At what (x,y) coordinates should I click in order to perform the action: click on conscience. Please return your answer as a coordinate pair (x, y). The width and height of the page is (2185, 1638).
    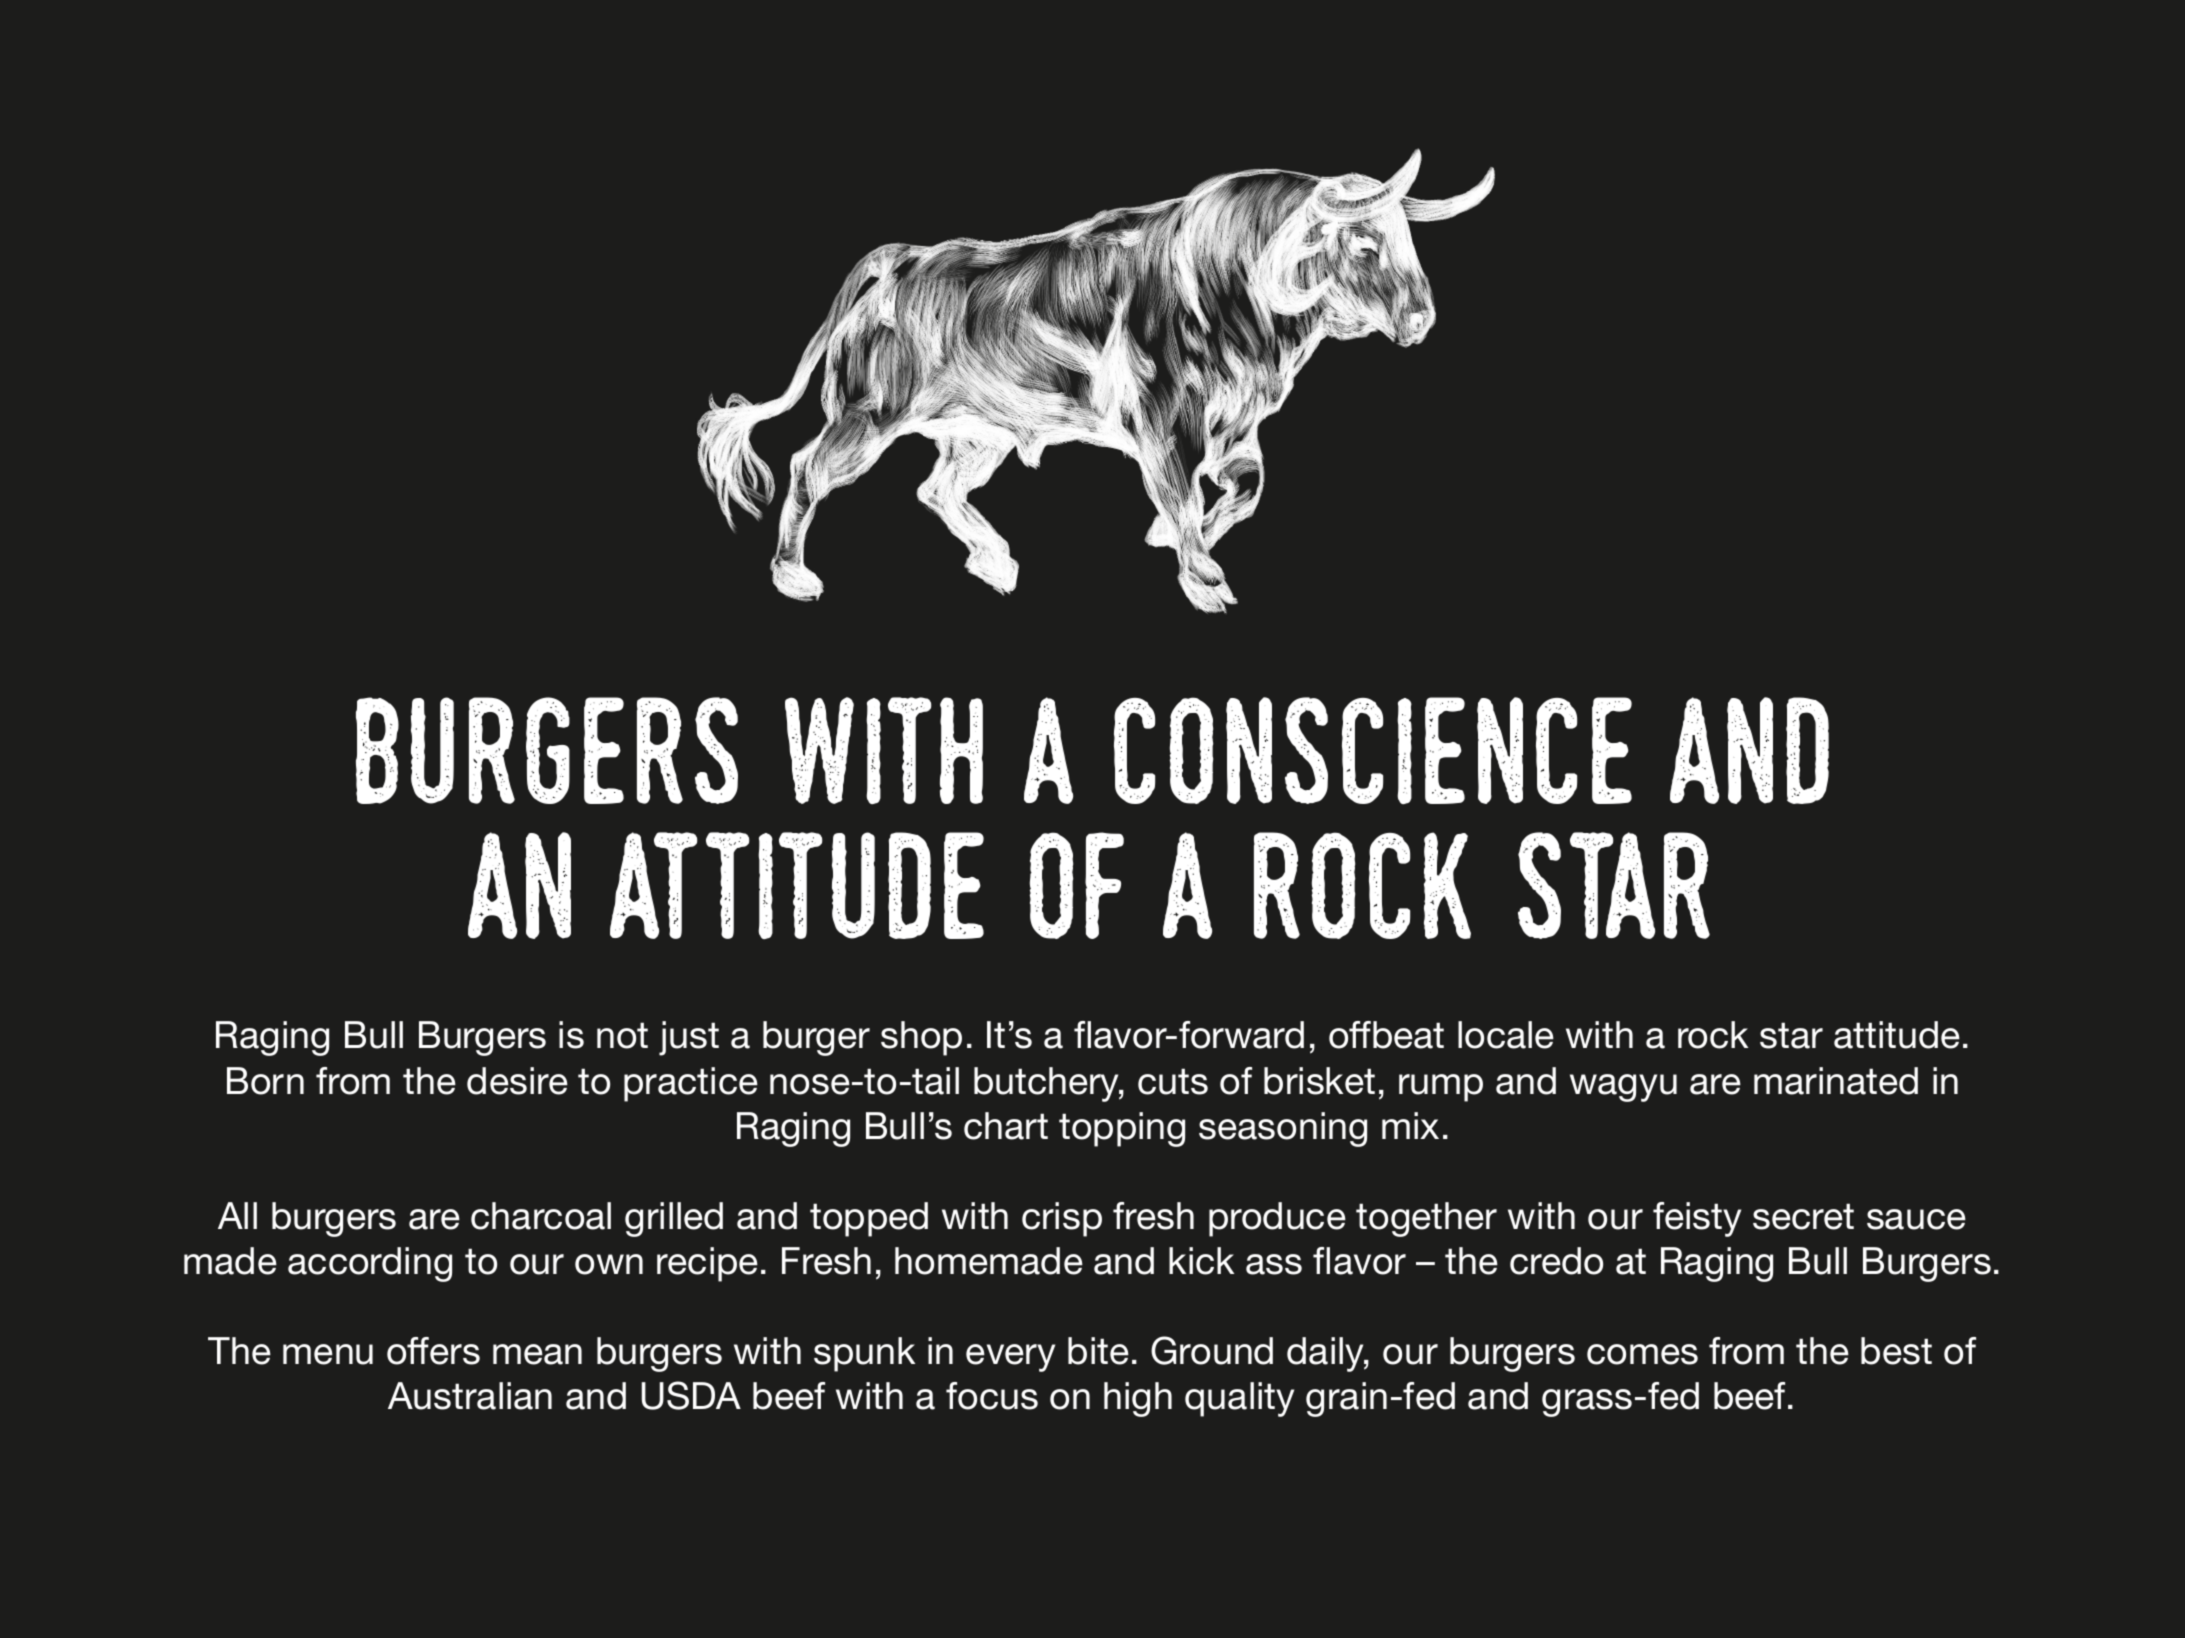
    Looking at the image, I should click on (1373, 750).
